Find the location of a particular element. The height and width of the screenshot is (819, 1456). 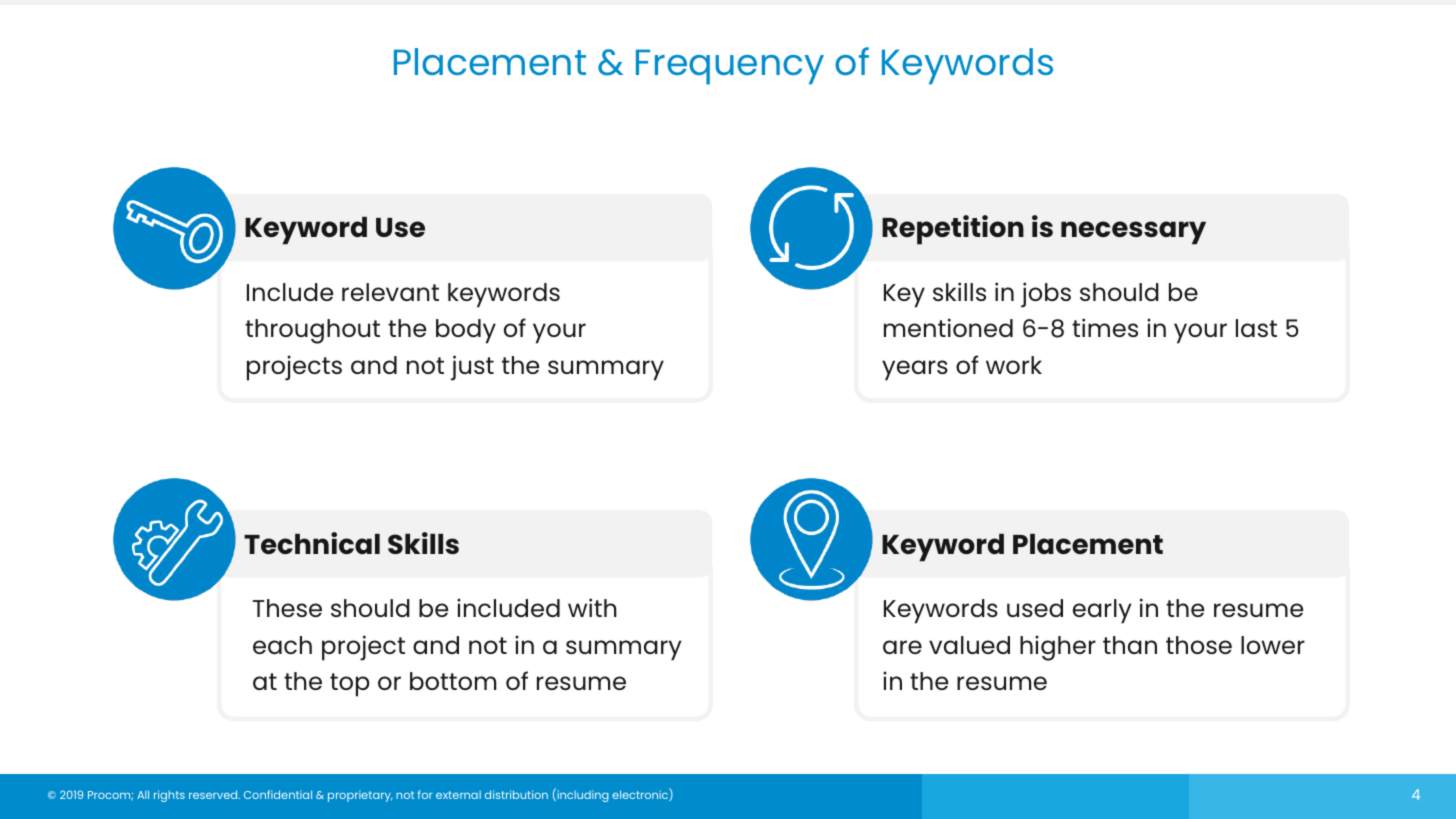

just is located at coordinates (472, 368).
